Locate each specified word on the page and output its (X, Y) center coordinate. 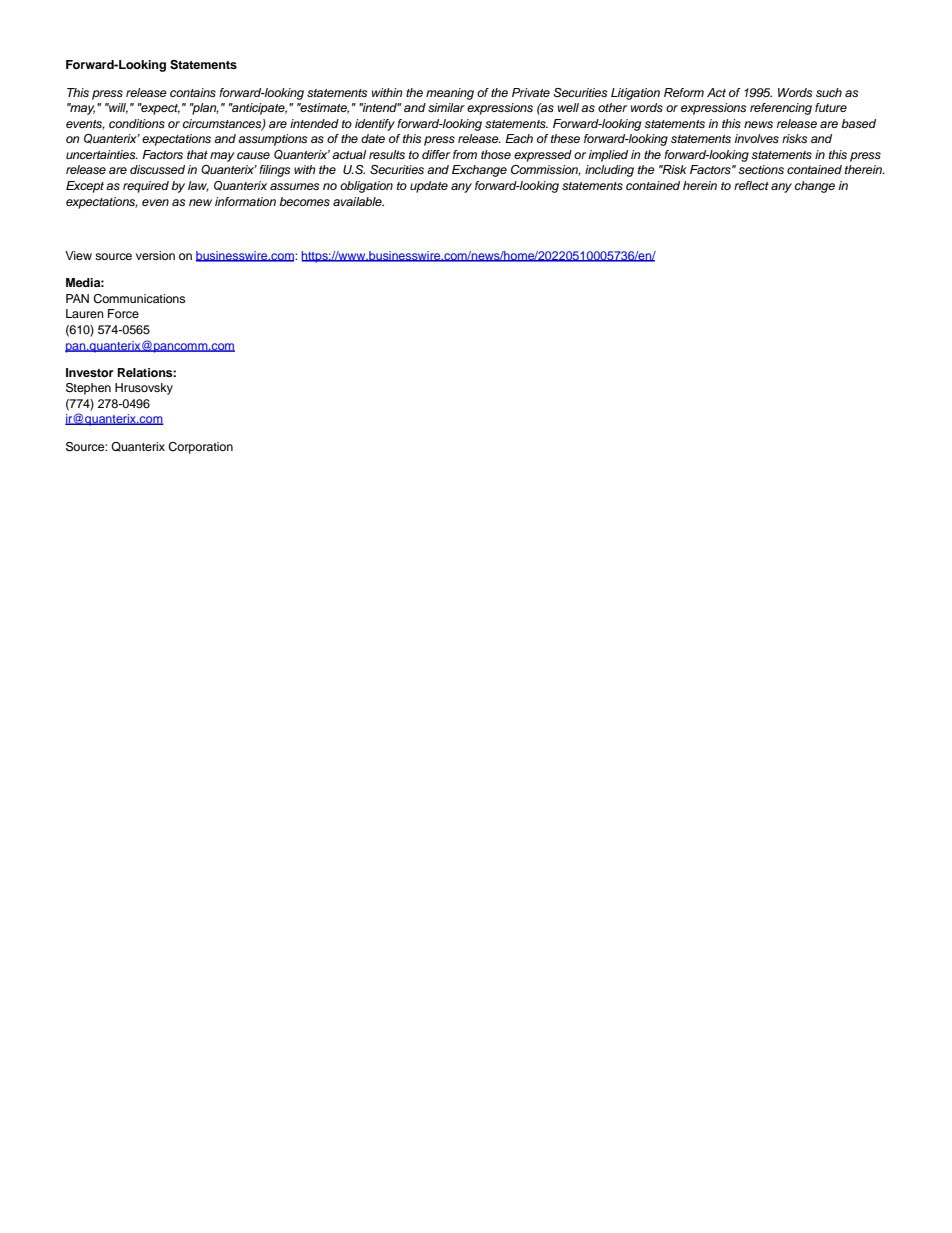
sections (761, 169)
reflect (751, 185)
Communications (139, 299)
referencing (781, 109)
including (609, 171)
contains (193, 92)
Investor (89, 372)
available (358, 201)
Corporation (200, 448)
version (155, 255)
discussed (157, 169)
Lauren (85, 313)
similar (446, 107)
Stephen (88, 389)
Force (123, 313)
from (465, 154)
